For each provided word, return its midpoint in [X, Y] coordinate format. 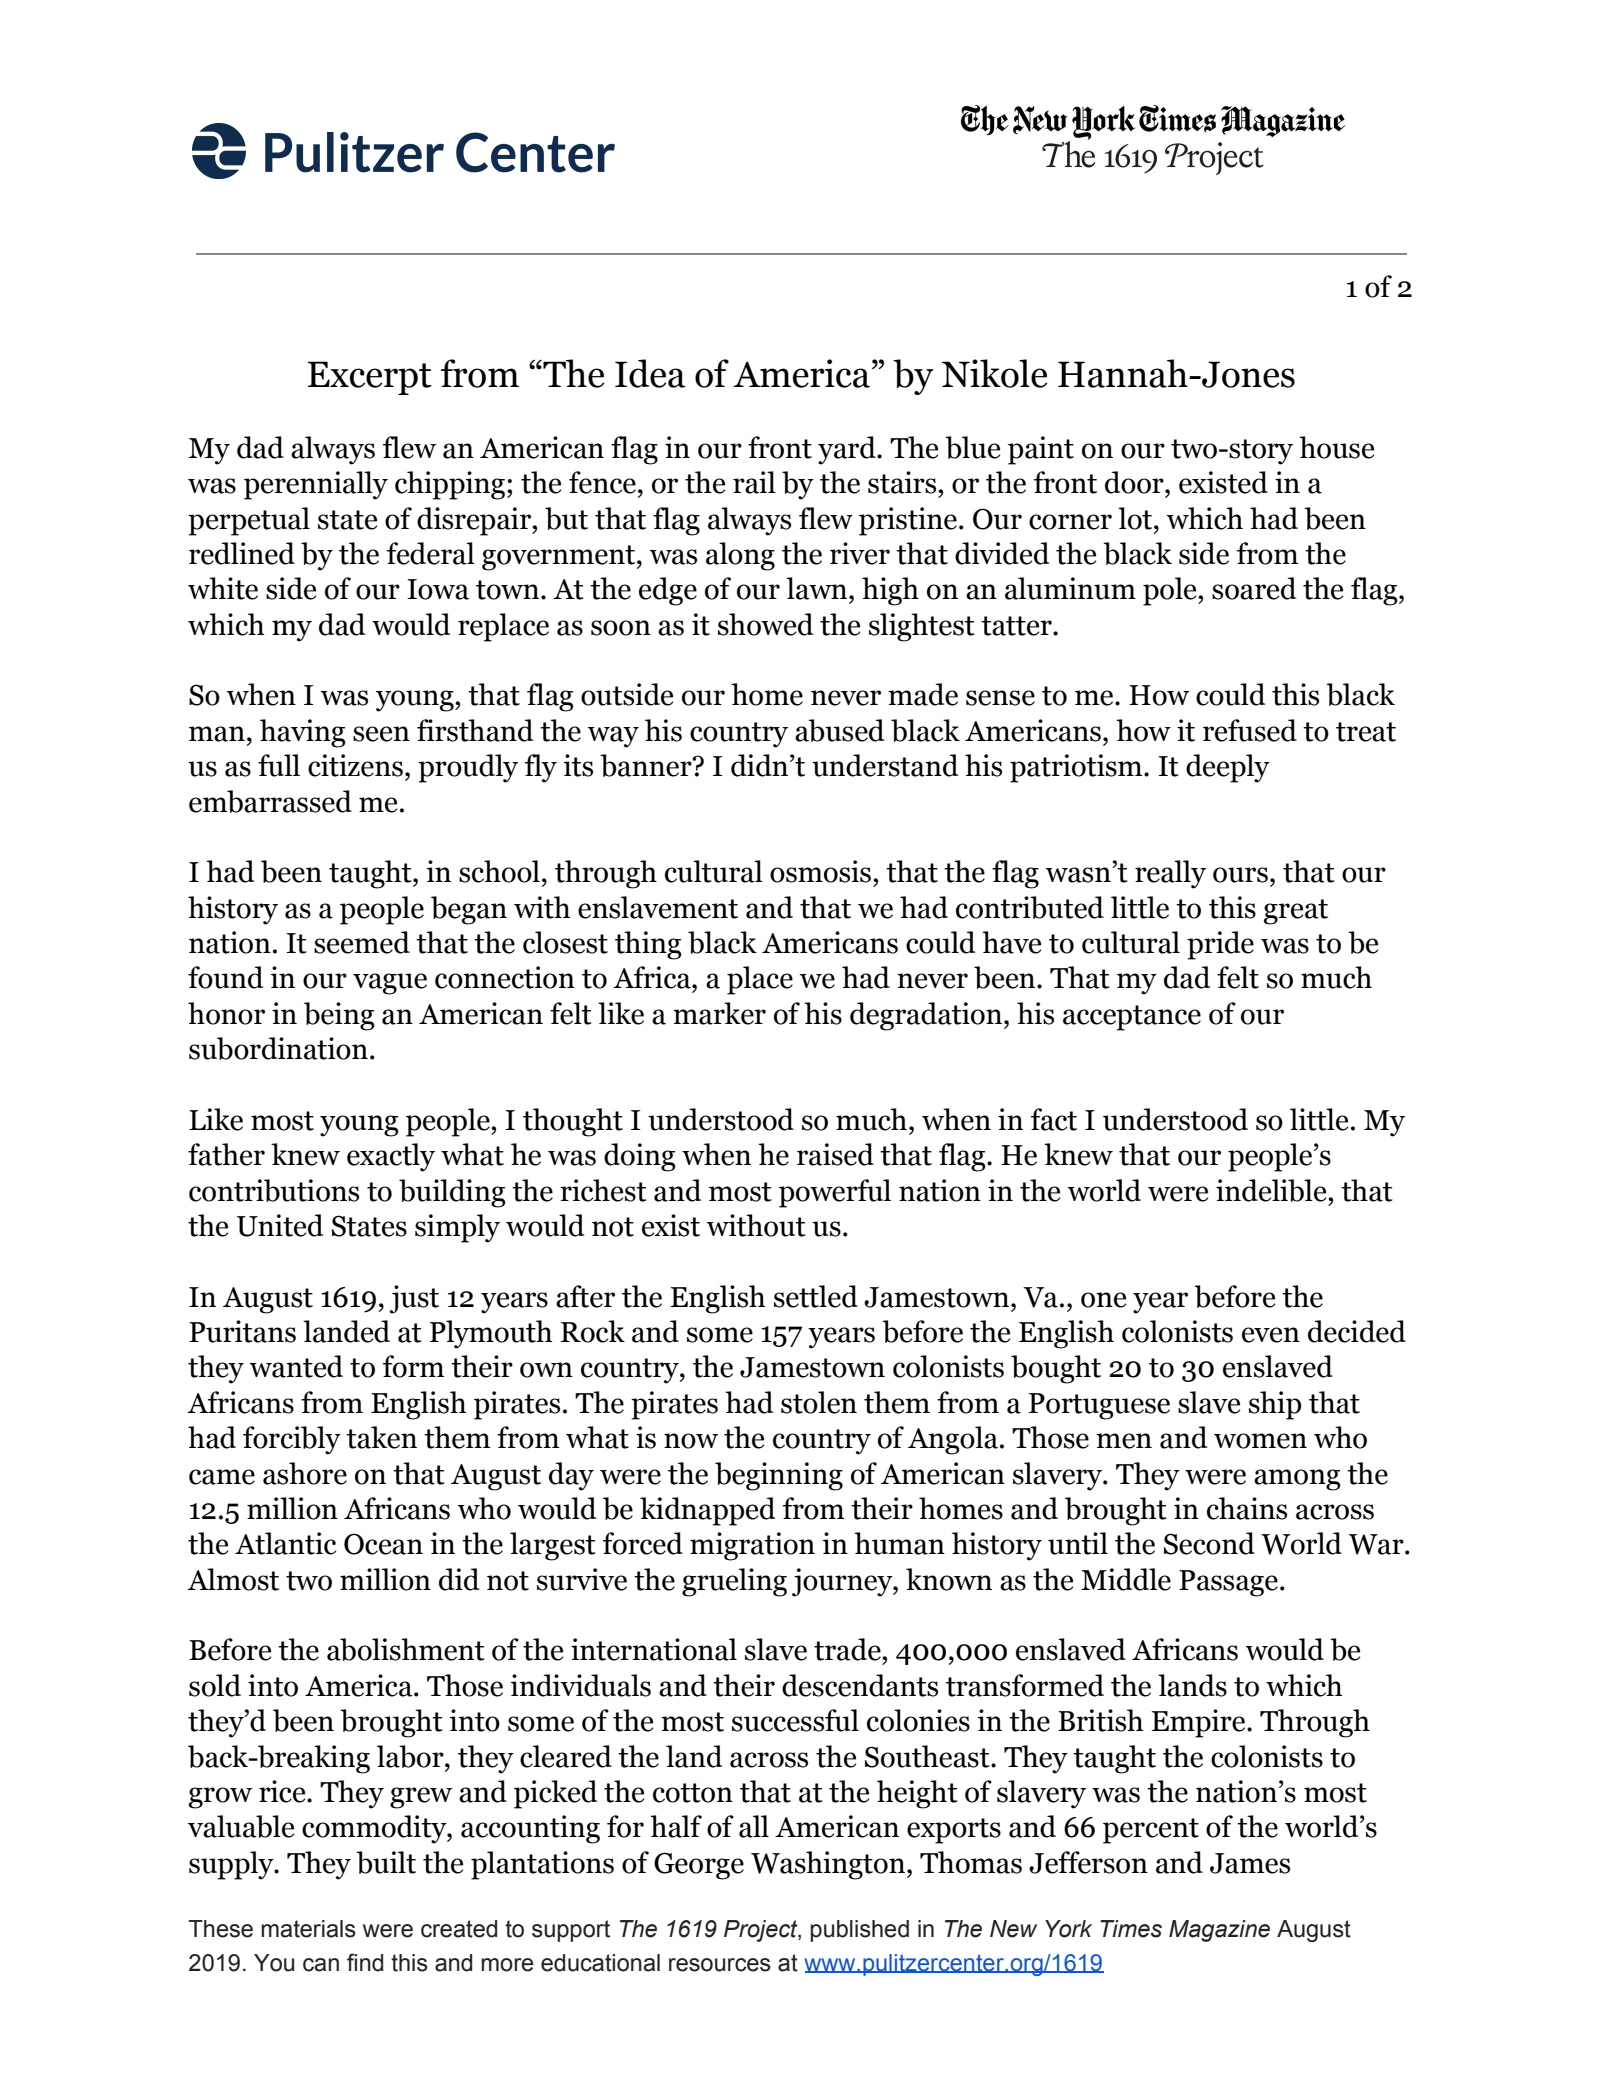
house [1336, 447]
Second [1209, 1543]
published [859, 1931]
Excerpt [369, 378]
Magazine [1219, 1931]
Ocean [383, 1544]
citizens [355, 765]
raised [835, 1154]
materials [308, 1929]
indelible [1272, 1190]
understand [885, 765]
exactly [391, 1157]
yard [848, 450]
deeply [1228, 768]
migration [752, 1546]
